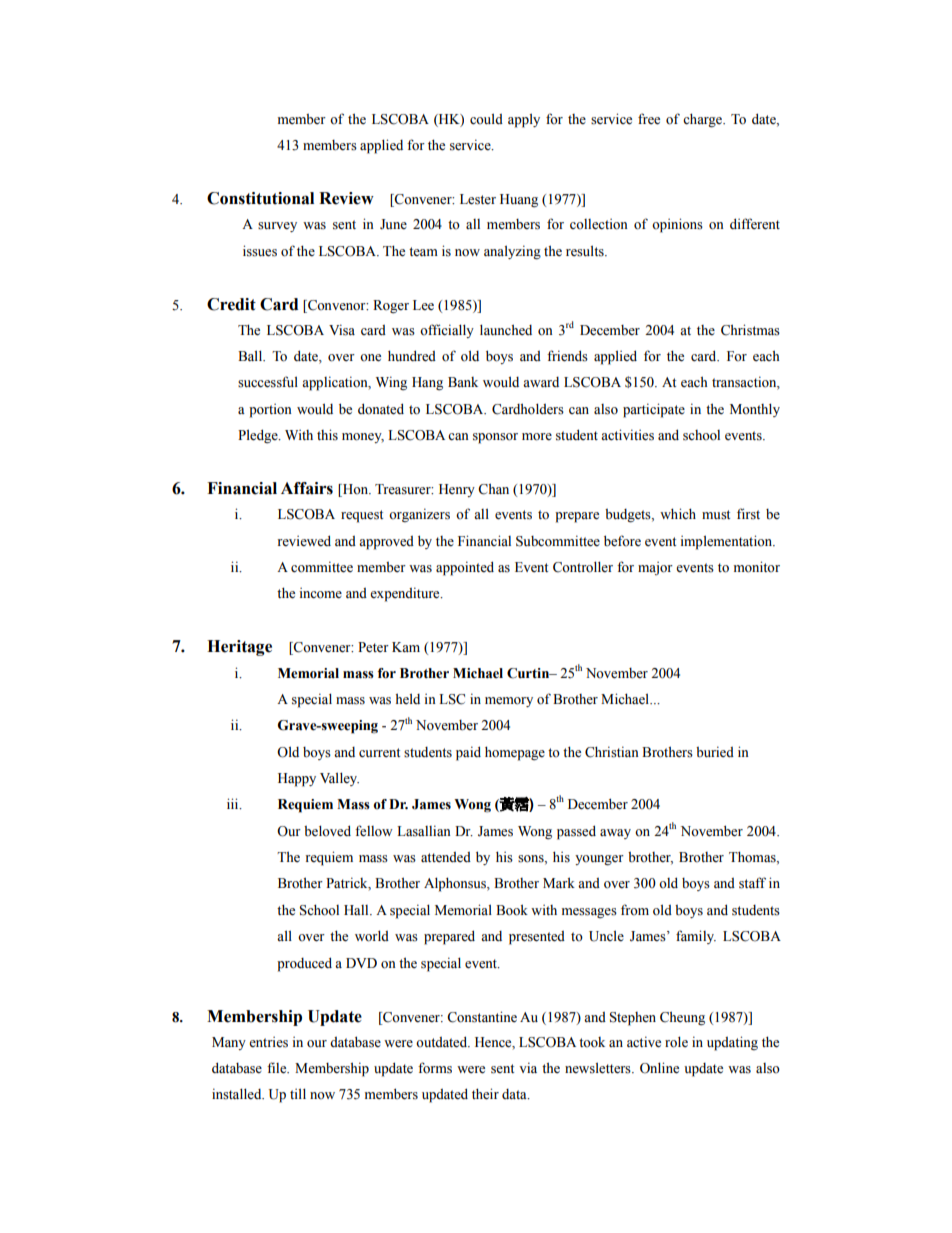  I want to click on charge, so click(703, 120).
